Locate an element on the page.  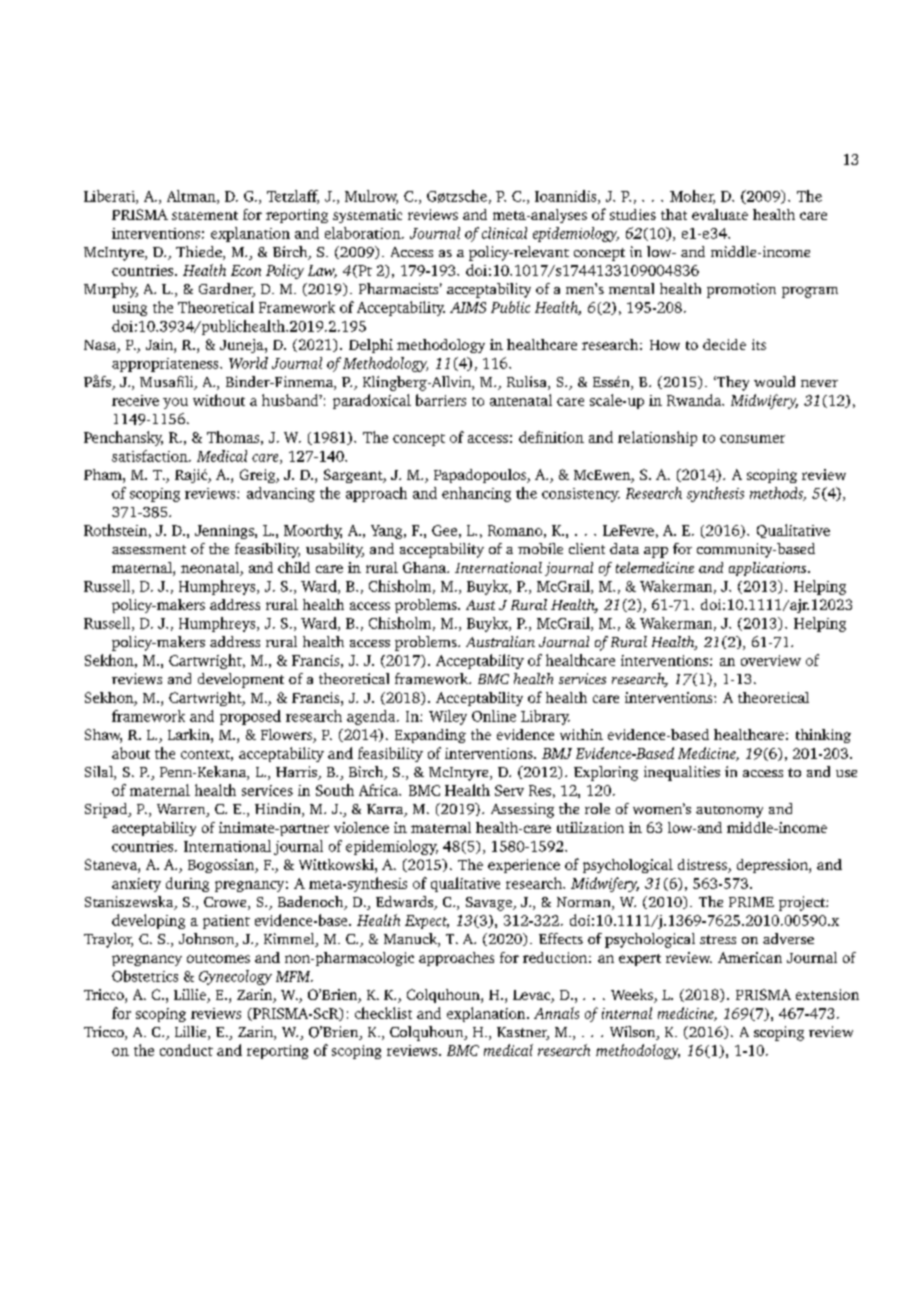
about is located at coordinates (131, 753).
